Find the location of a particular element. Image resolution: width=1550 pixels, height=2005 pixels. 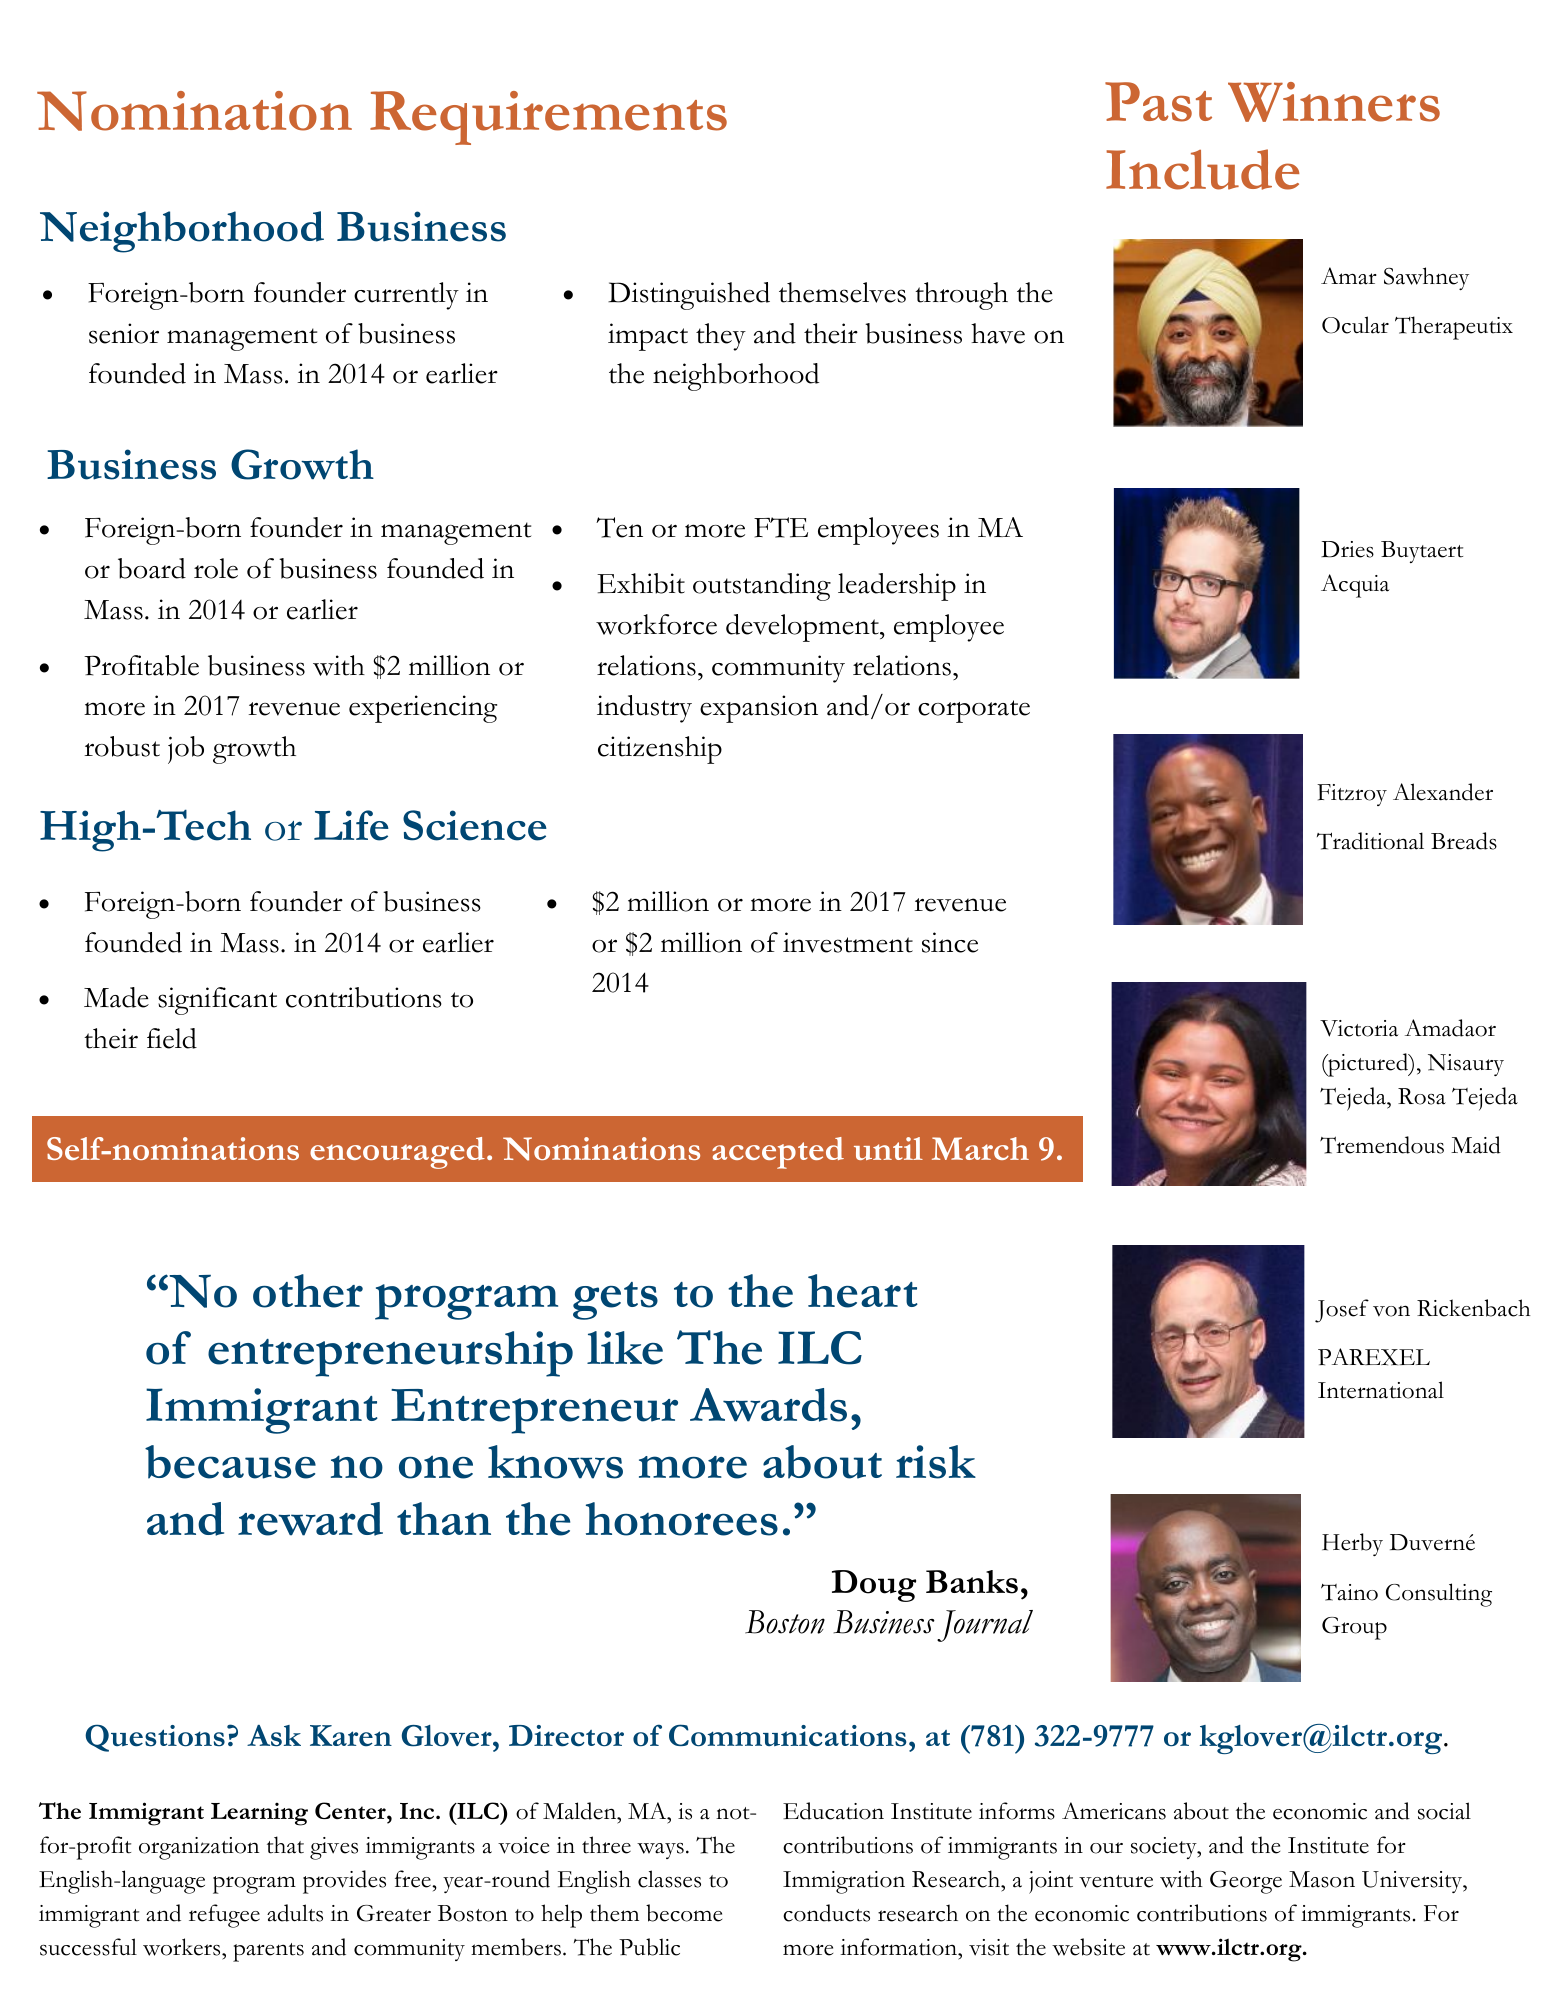

Mason is located at coordinates (1322, 1879).
